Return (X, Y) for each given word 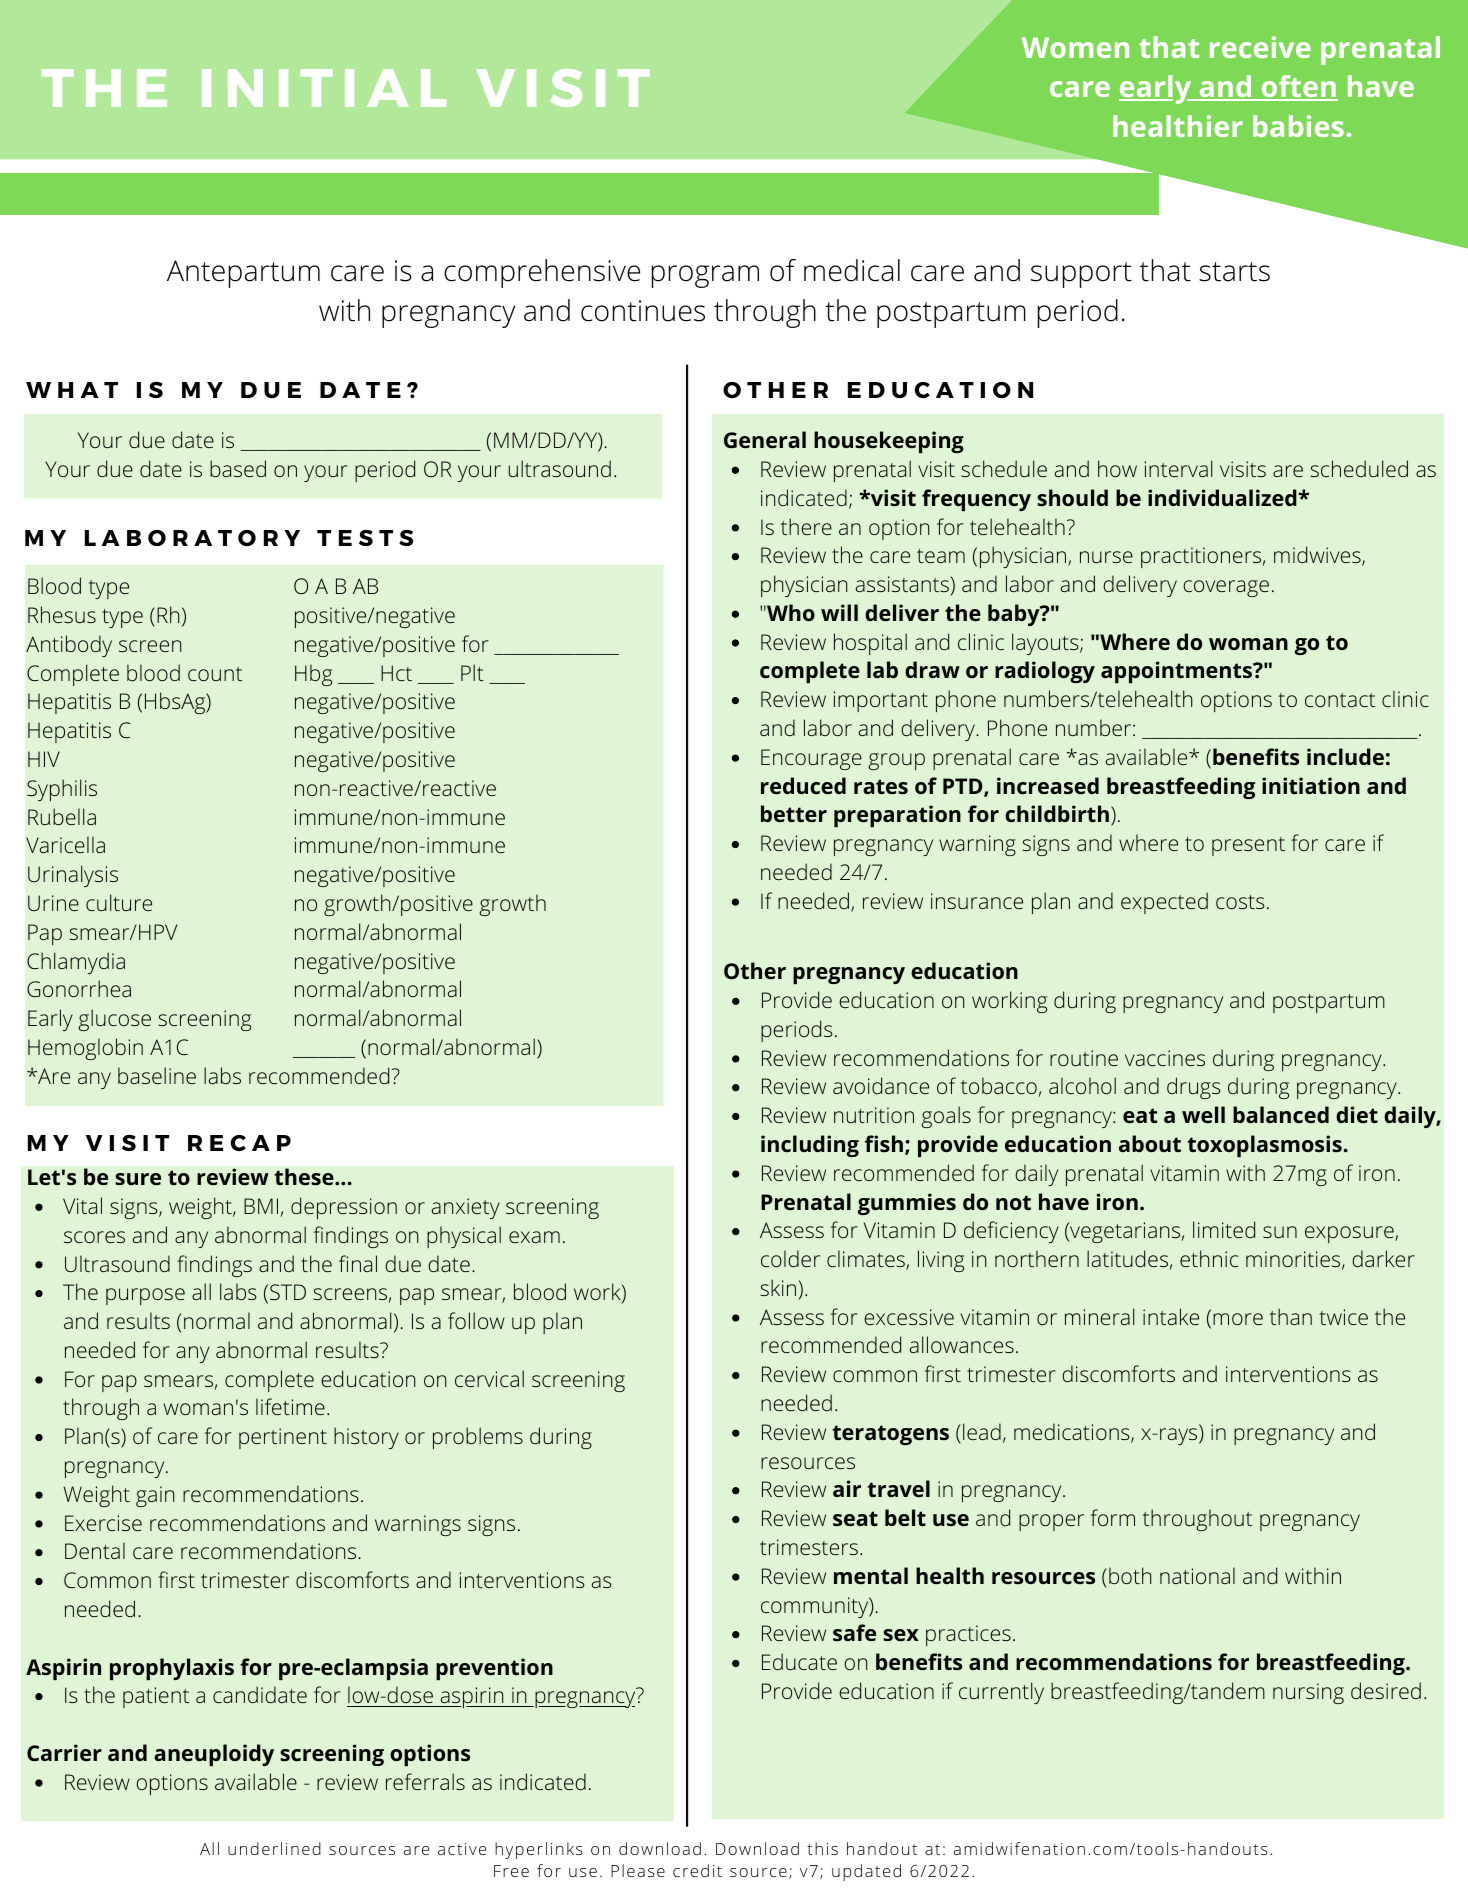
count (215, 674)
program (705, 276)
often (1298, 87)
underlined (274, 1848)
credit (697, 1870)
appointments (1177, 672)
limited (1224, 1229)
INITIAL (324, 88)
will (839, 612)
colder (790, 1258)
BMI (261, 1206)
